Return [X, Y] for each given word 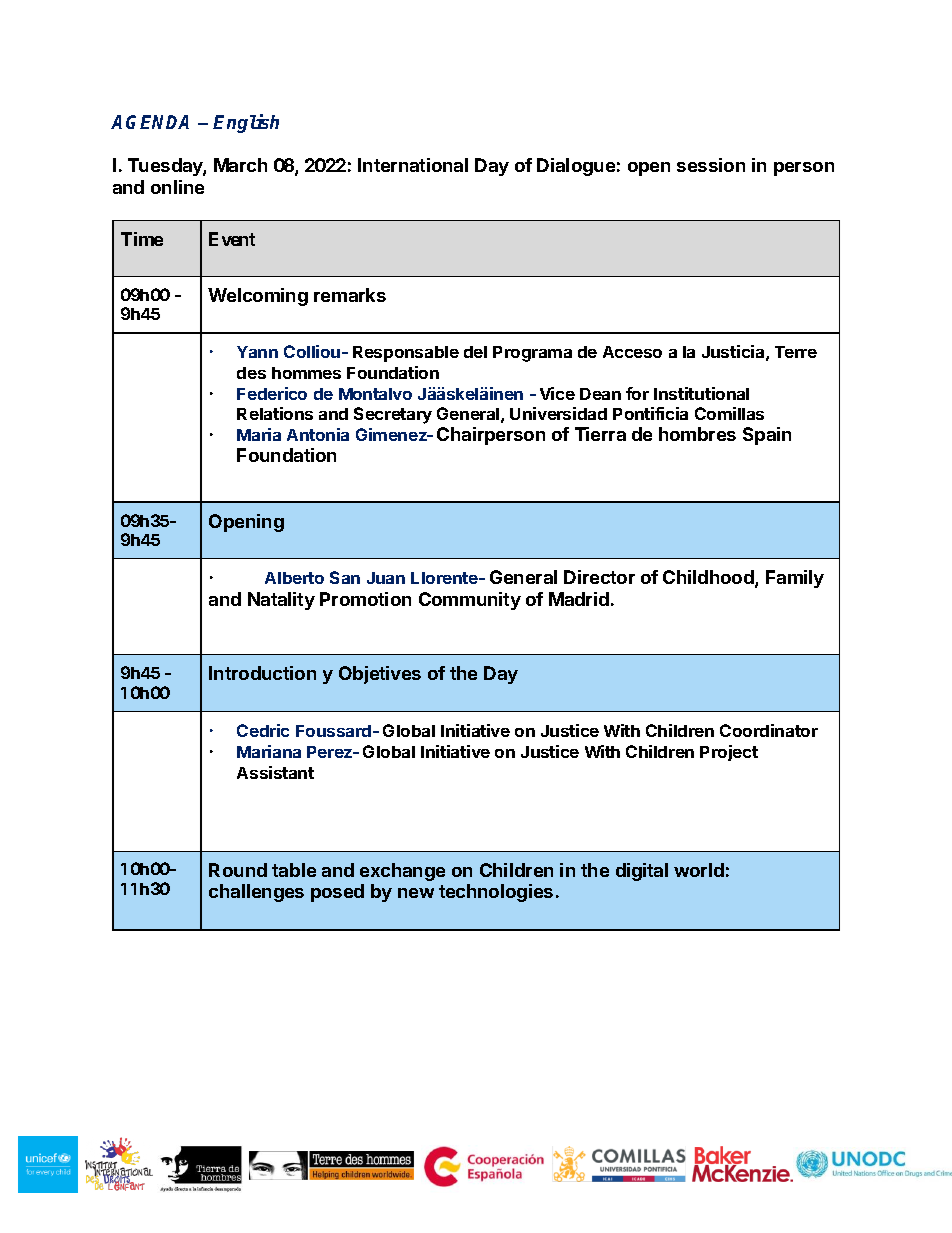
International [413, 165]
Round [238, 870]
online [177, 187]
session [711, 165]
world [699, 870]
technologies [496, 893]
